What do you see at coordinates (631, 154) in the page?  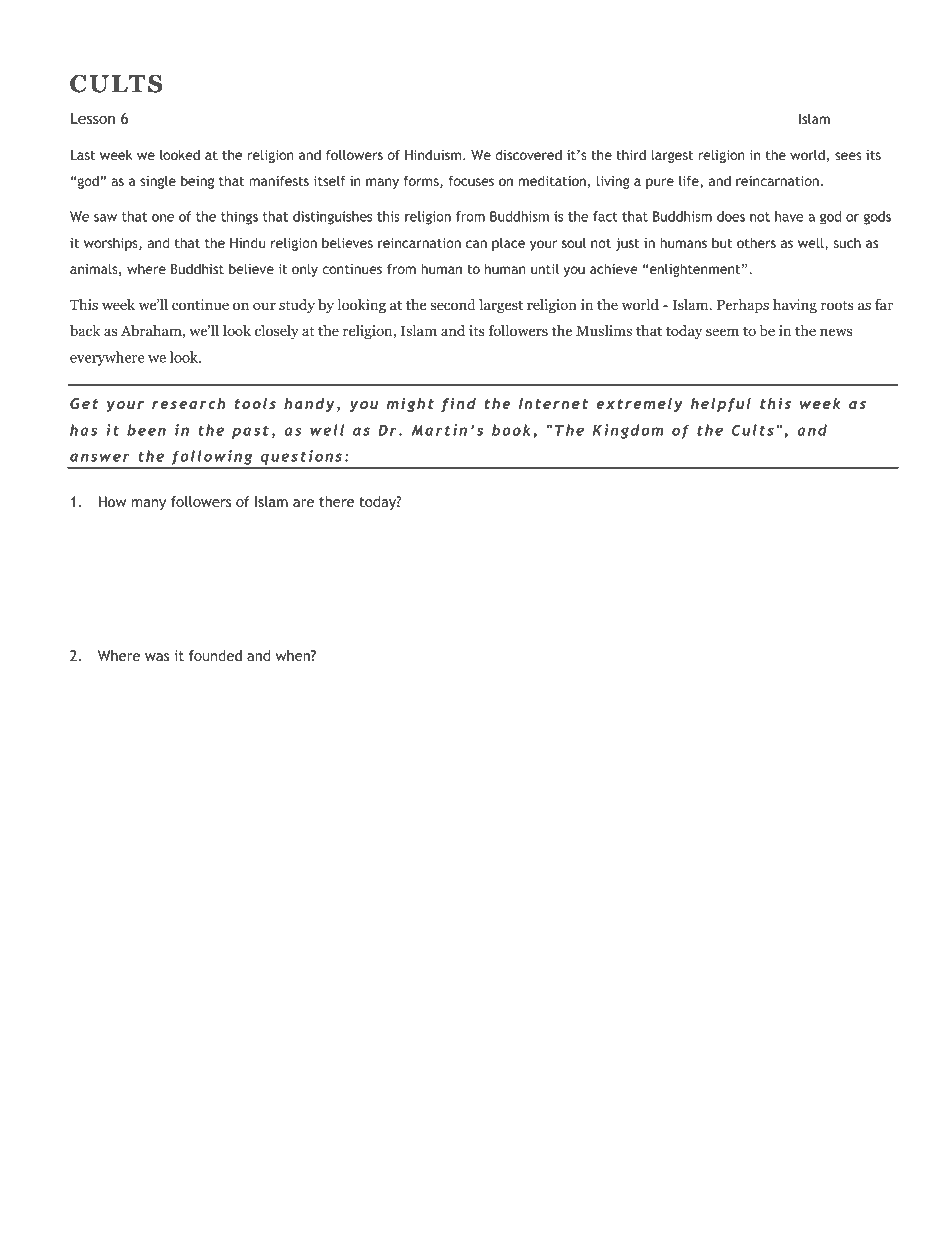 I see `third` at bounding box center [631, 154].
